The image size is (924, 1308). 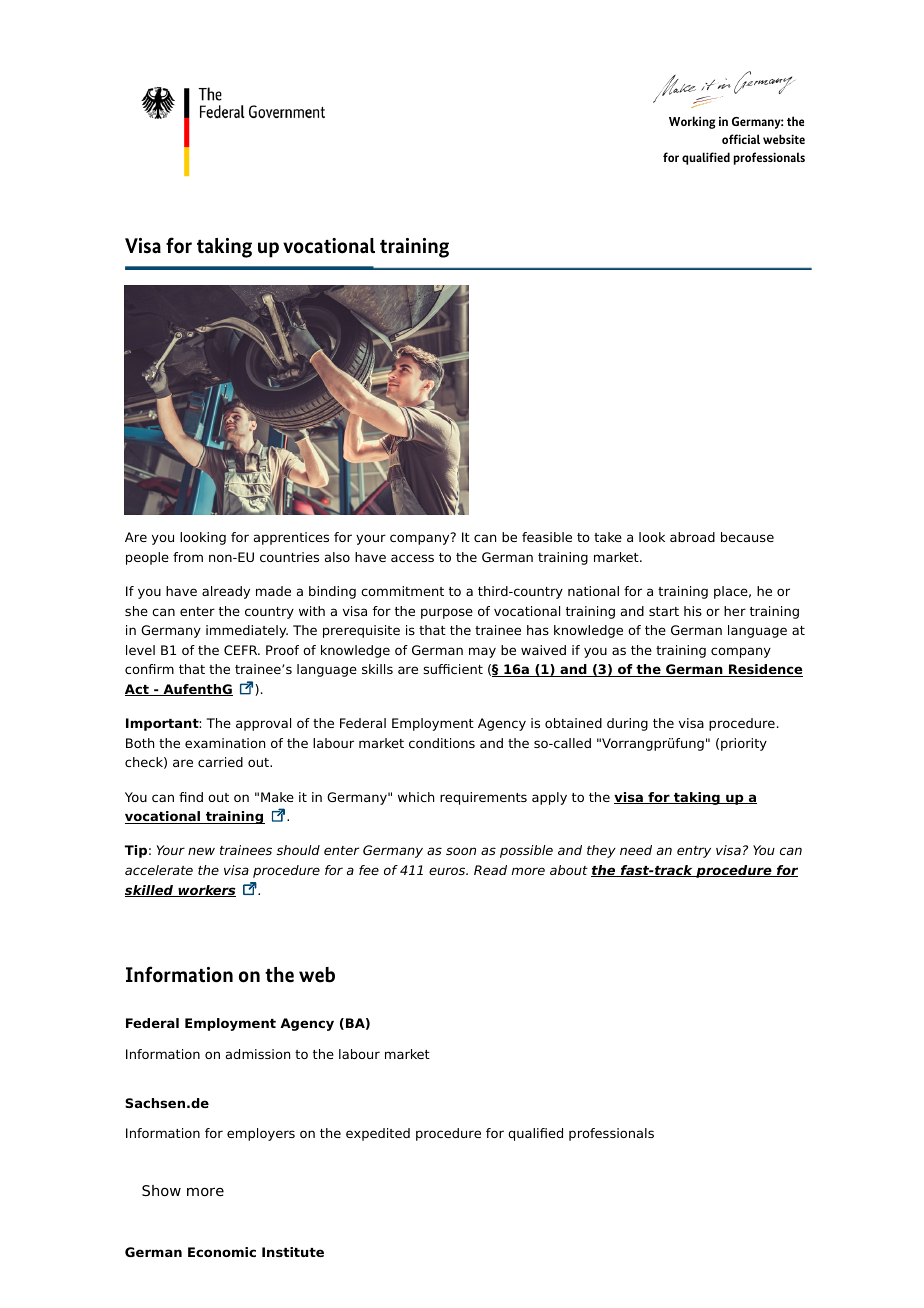 What do you see at coordinates (222, 1252) in the screenshot?
I see `Economic` at bounding box center [222, 1252].
